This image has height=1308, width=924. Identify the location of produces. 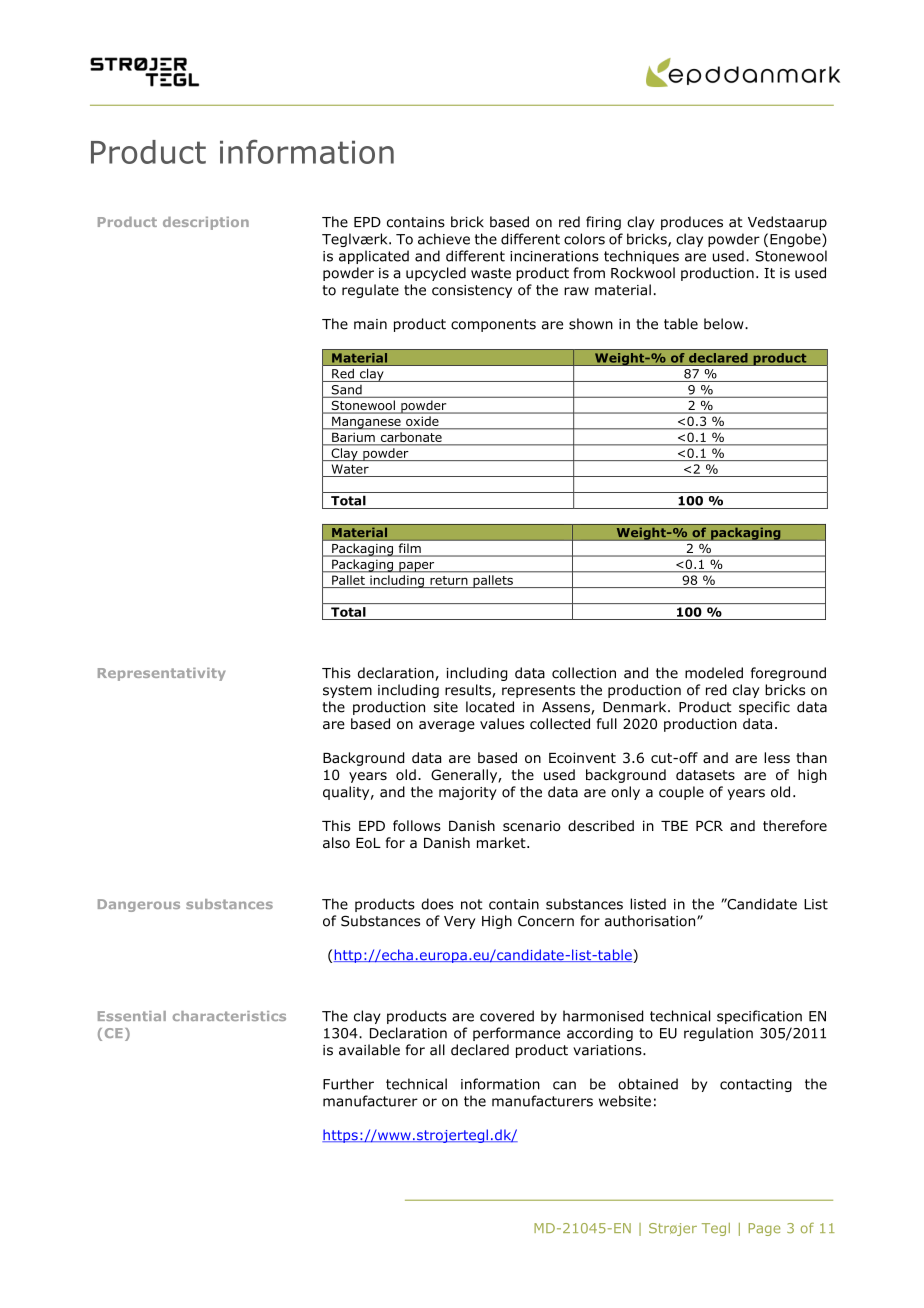
(692, 223).
